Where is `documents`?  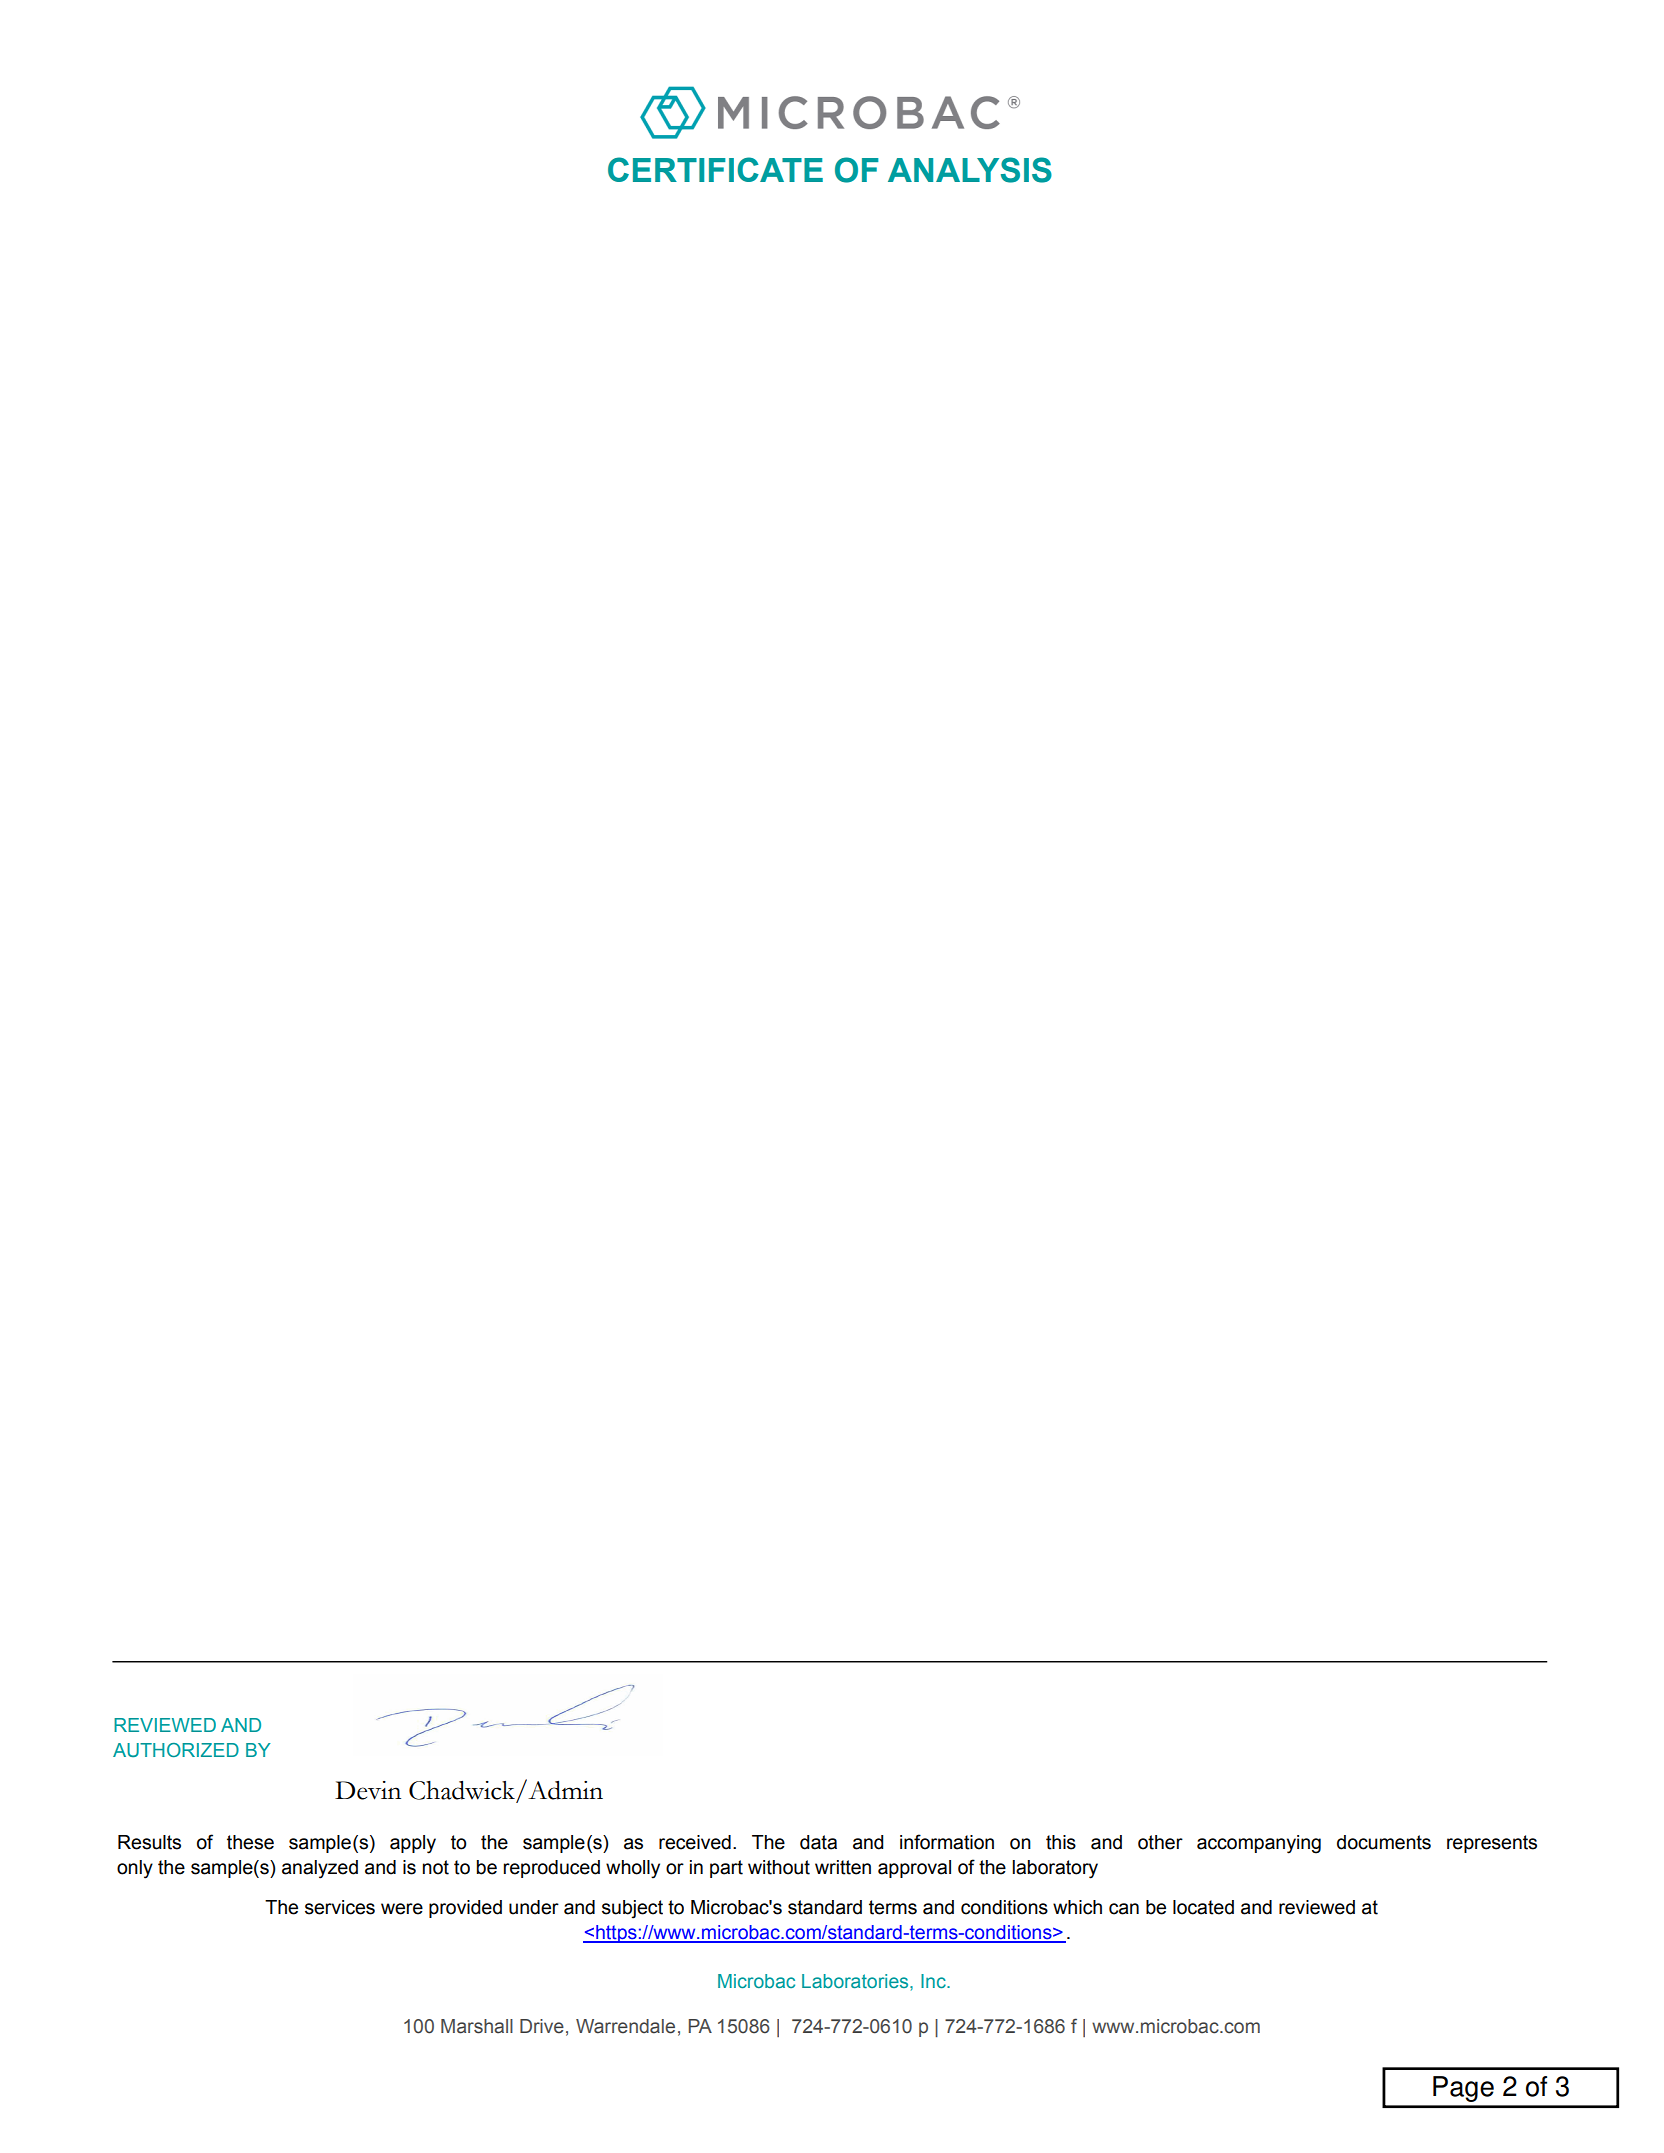 documents is located at coordinates (1384, 1842).
